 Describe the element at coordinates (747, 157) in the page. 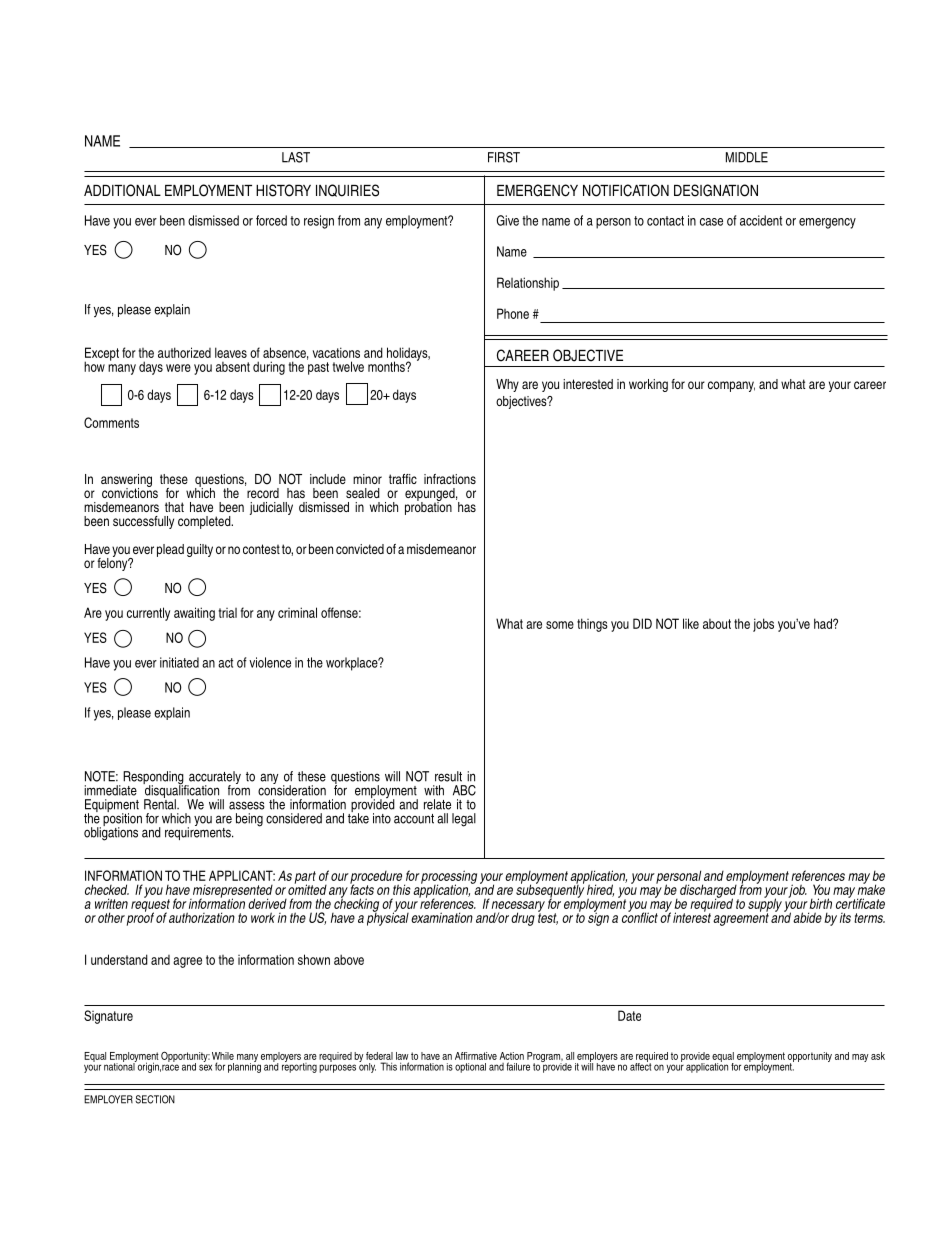

I see `MIDDLE` at that location.
